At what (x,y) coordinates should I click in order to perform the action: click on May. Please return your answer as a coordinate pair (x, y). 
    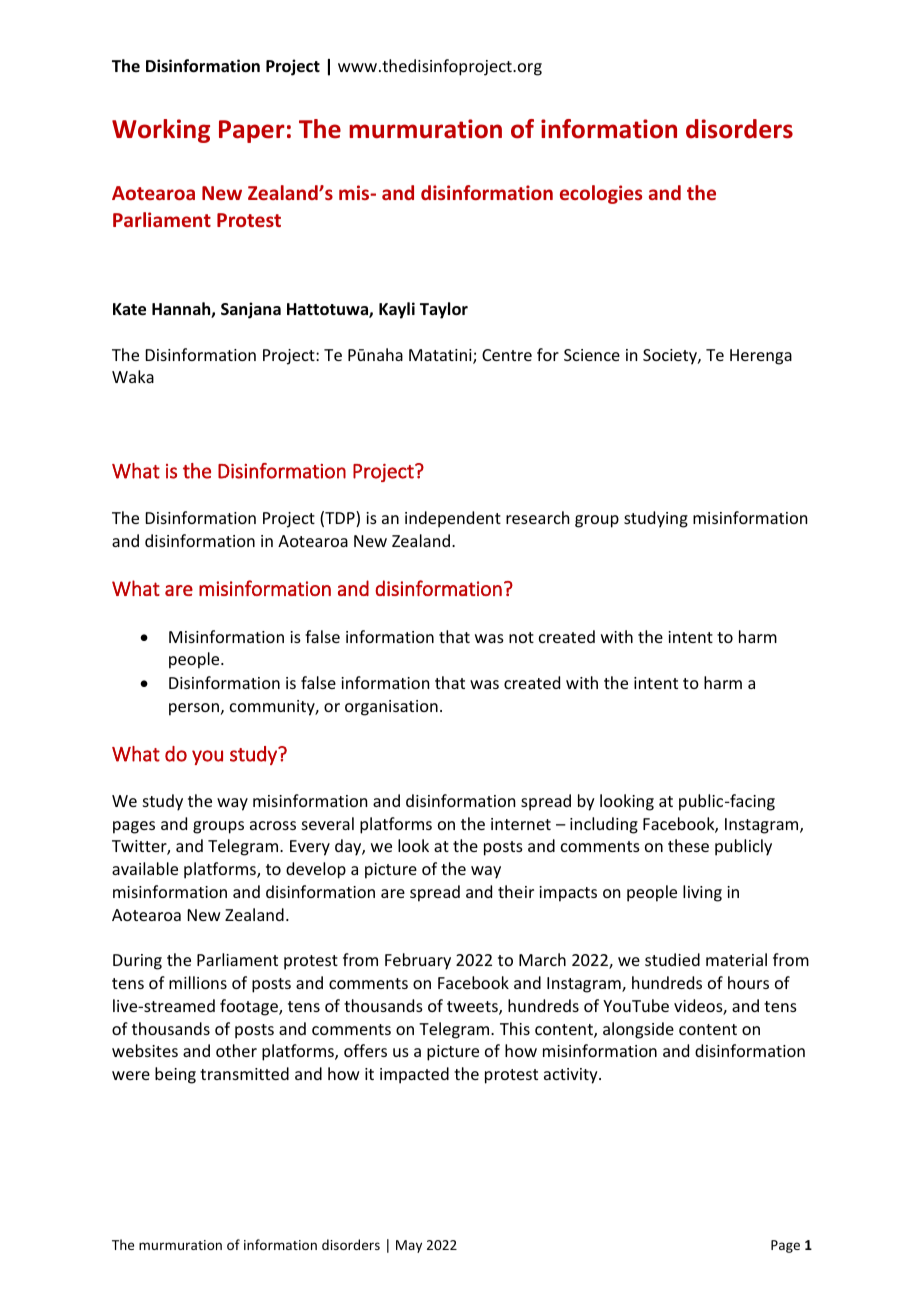
    Looking at the image, I should click on (409, 1246).
